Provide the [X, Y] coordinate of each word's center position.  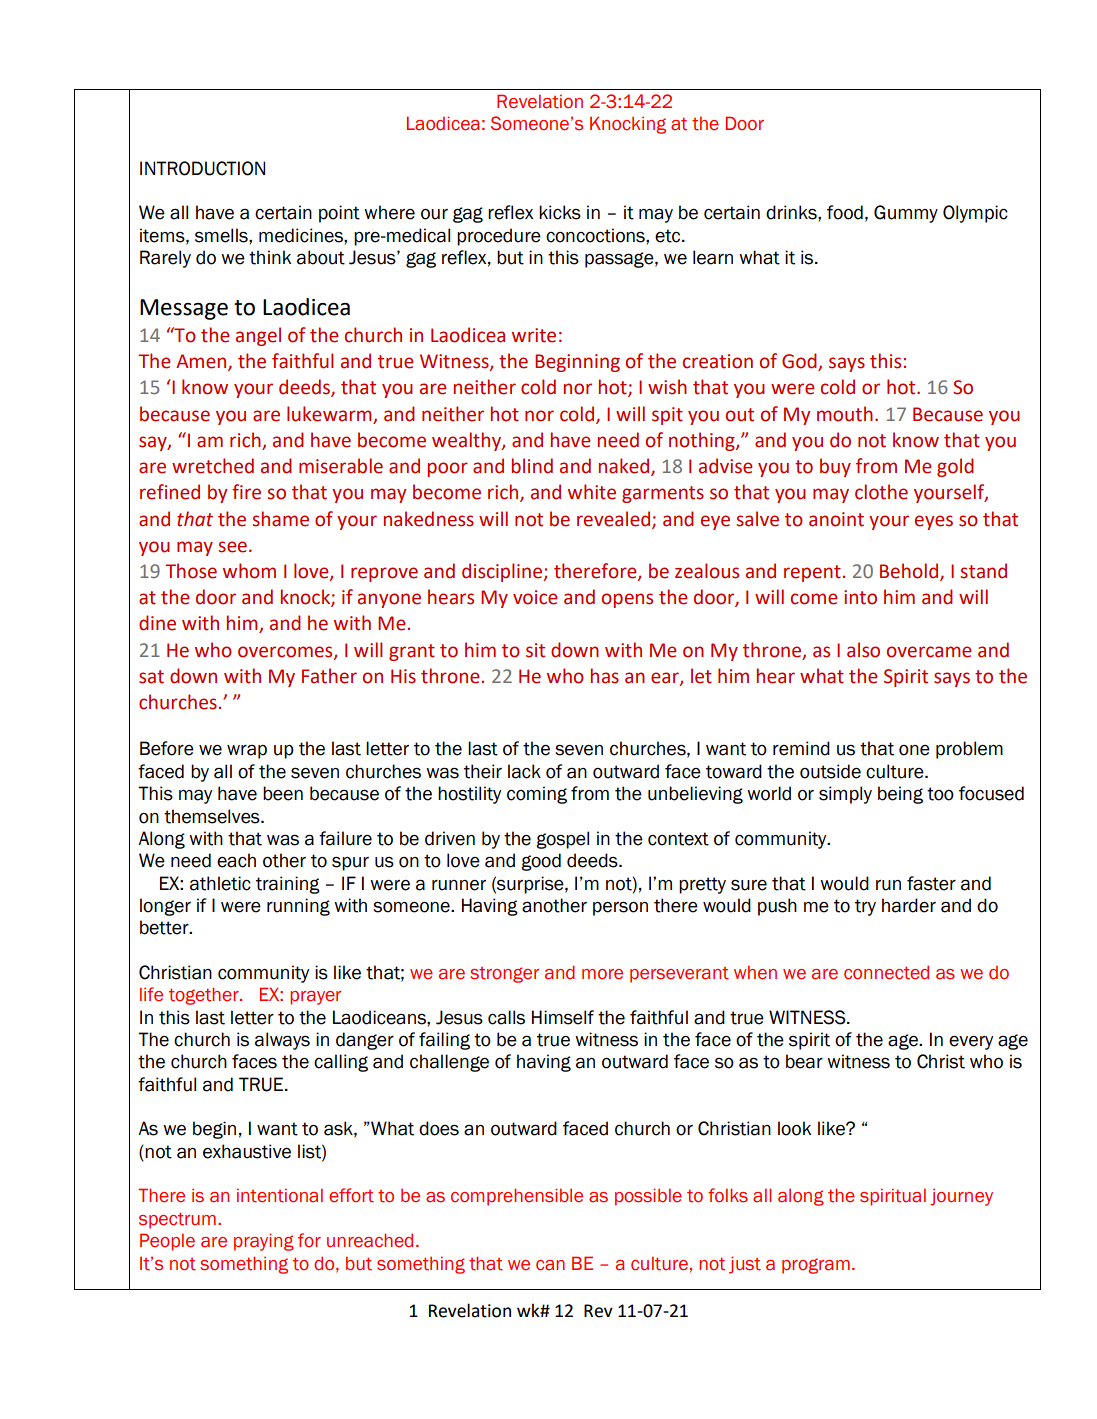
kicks [560, 212]
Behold [910, 572]
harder [909, 905]
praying [264, 1242]
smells [222, 235]
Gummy [906, 214]
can [550, 1265]
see [232, 547]
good [541, 862]
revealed [615, 519]
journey [961, 1197]
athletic [220, 883]
